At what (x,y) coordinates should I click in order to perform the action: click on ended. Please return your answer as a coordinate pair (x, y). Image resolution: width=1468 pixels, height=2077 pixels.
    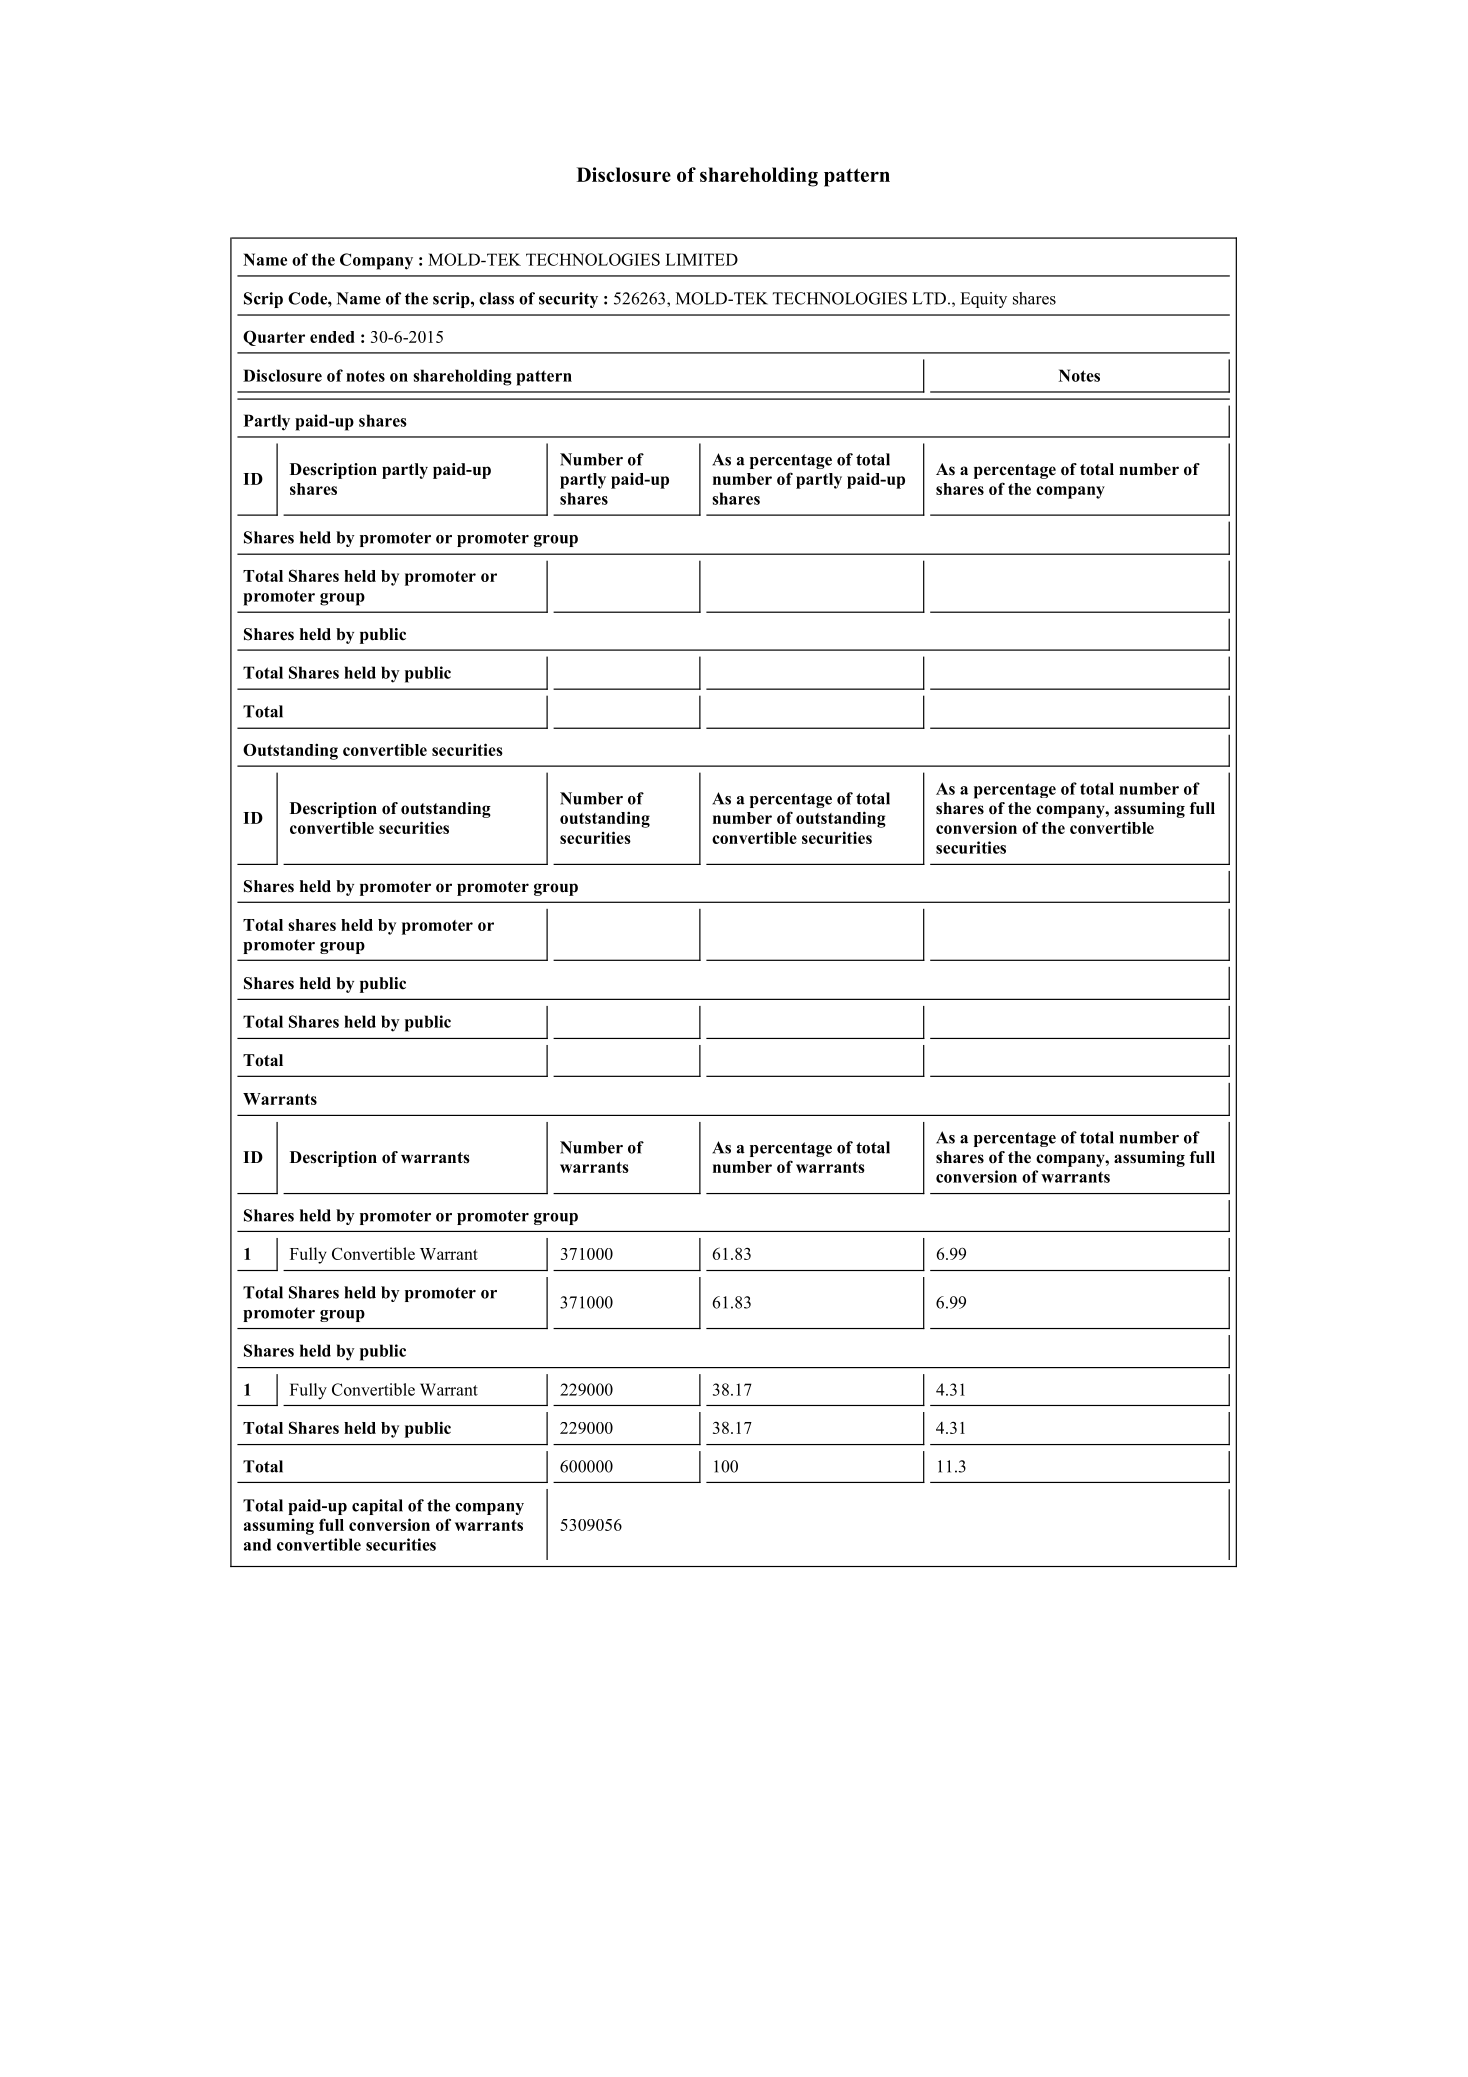
    Looking at the image, I should click on (332, 337).
